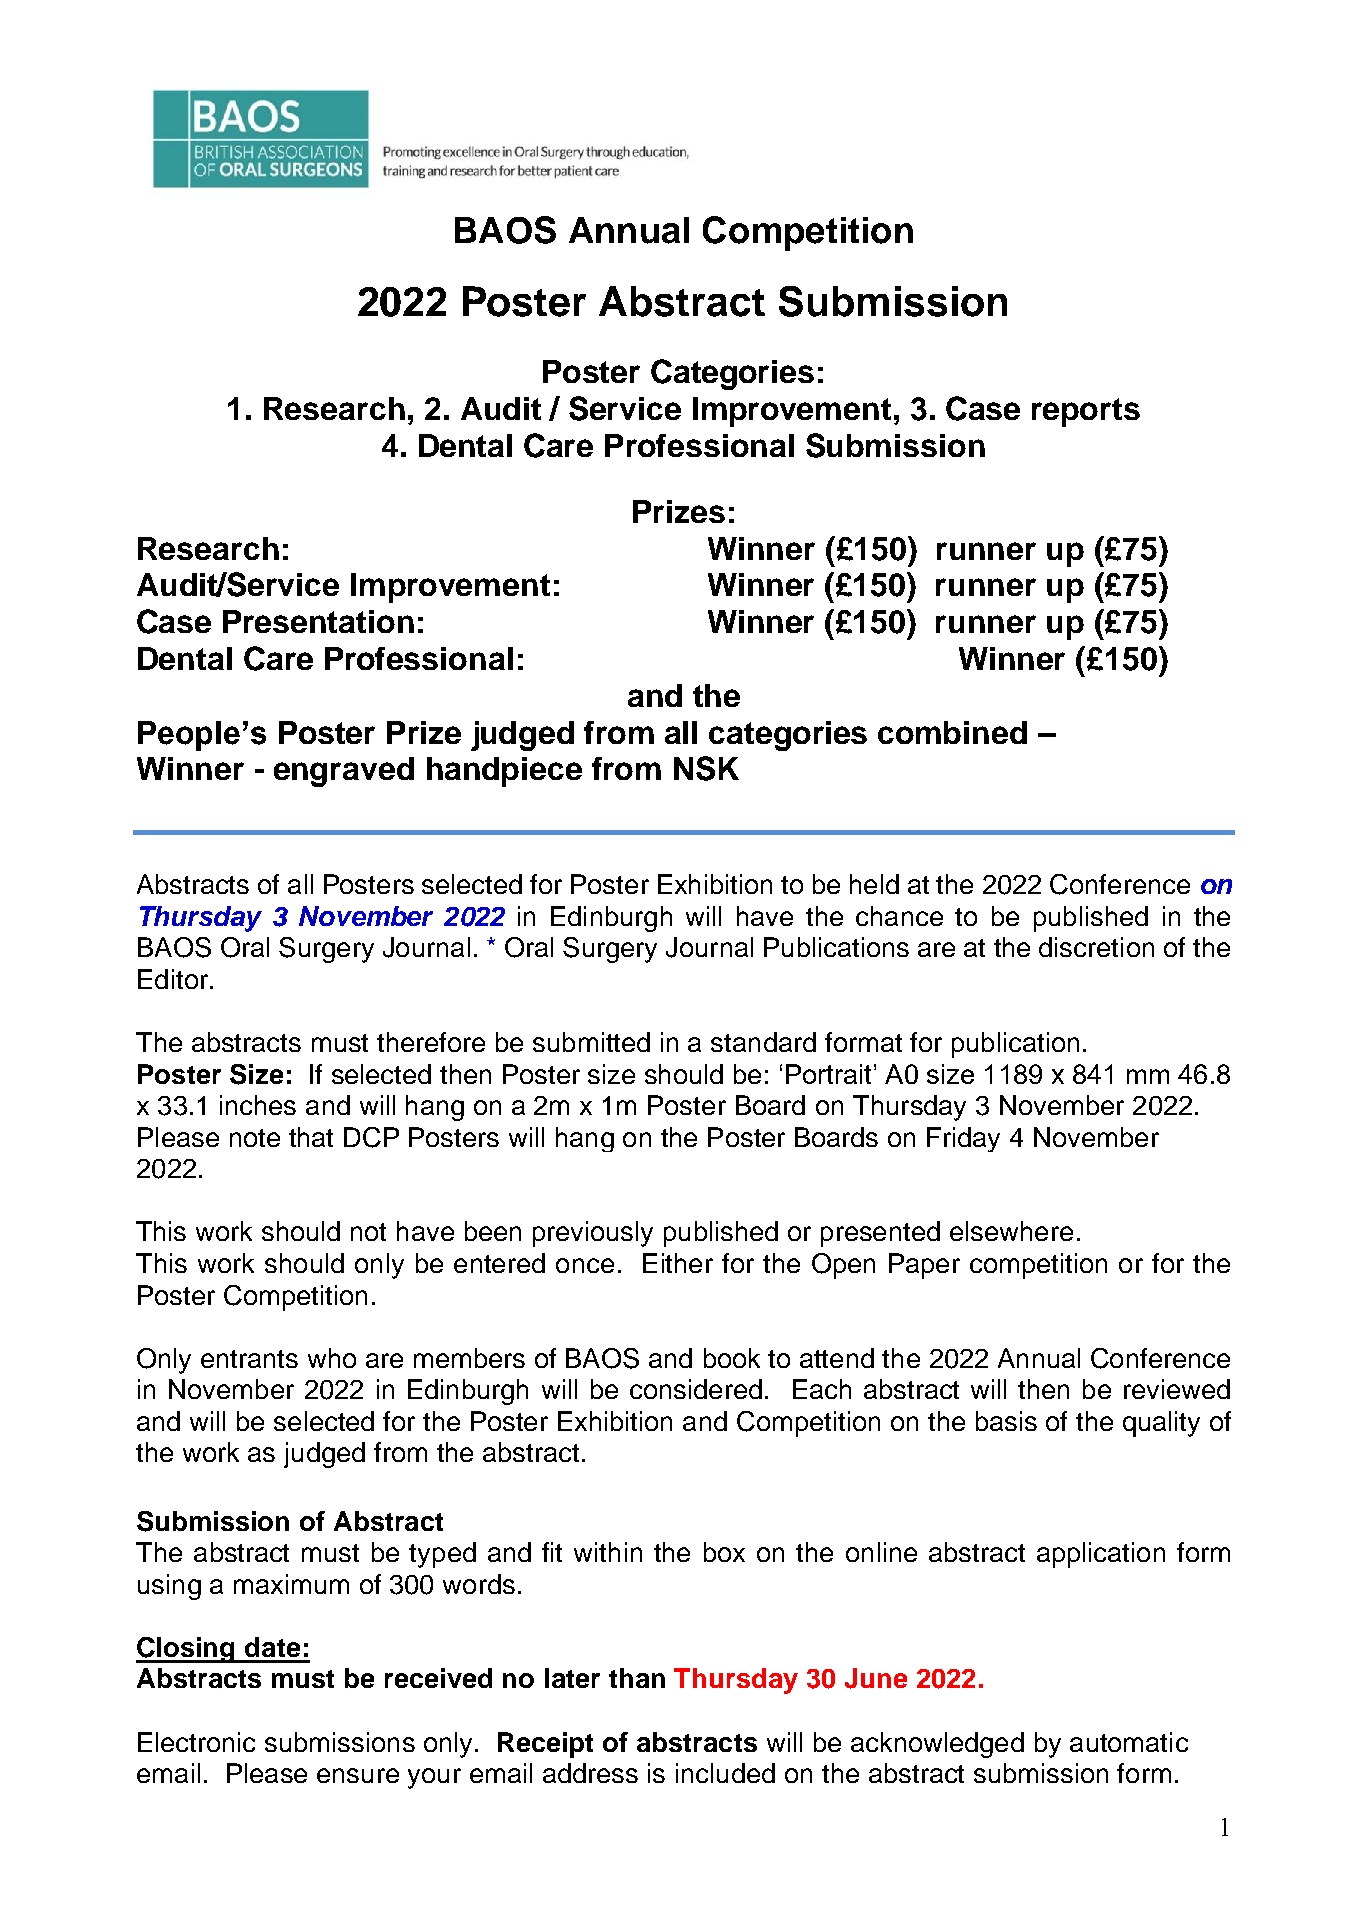  What do you see at coordinates (358, 1775) in the image?
I see `ensure` at bounding box center [358, 1775].
